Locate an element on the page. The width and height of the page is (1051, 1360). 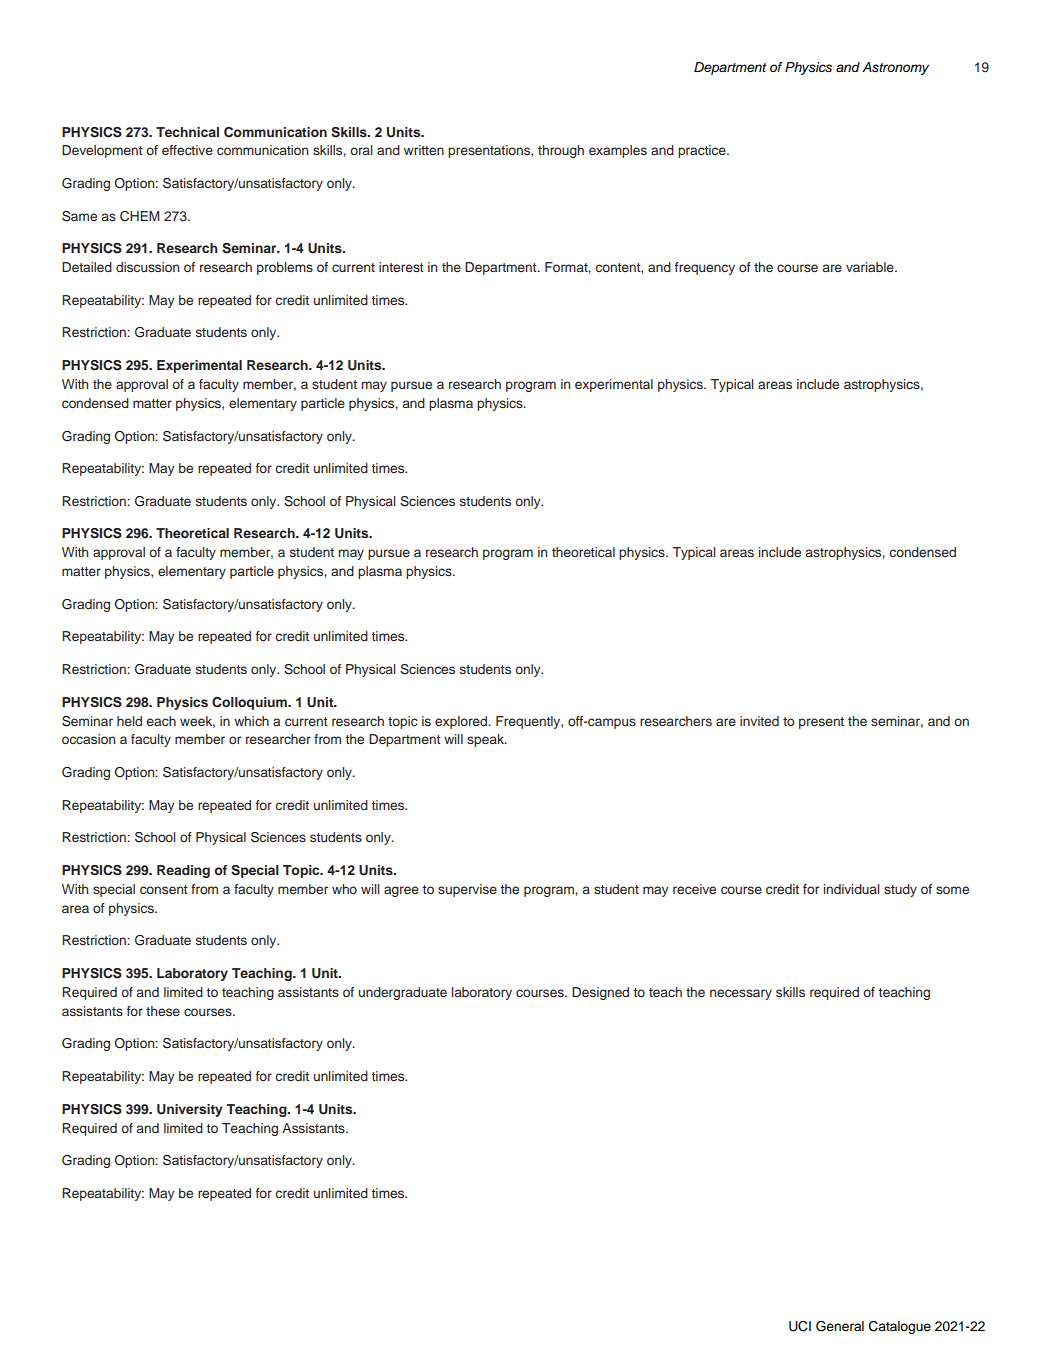
University is located at coordinates (190, 1110).
